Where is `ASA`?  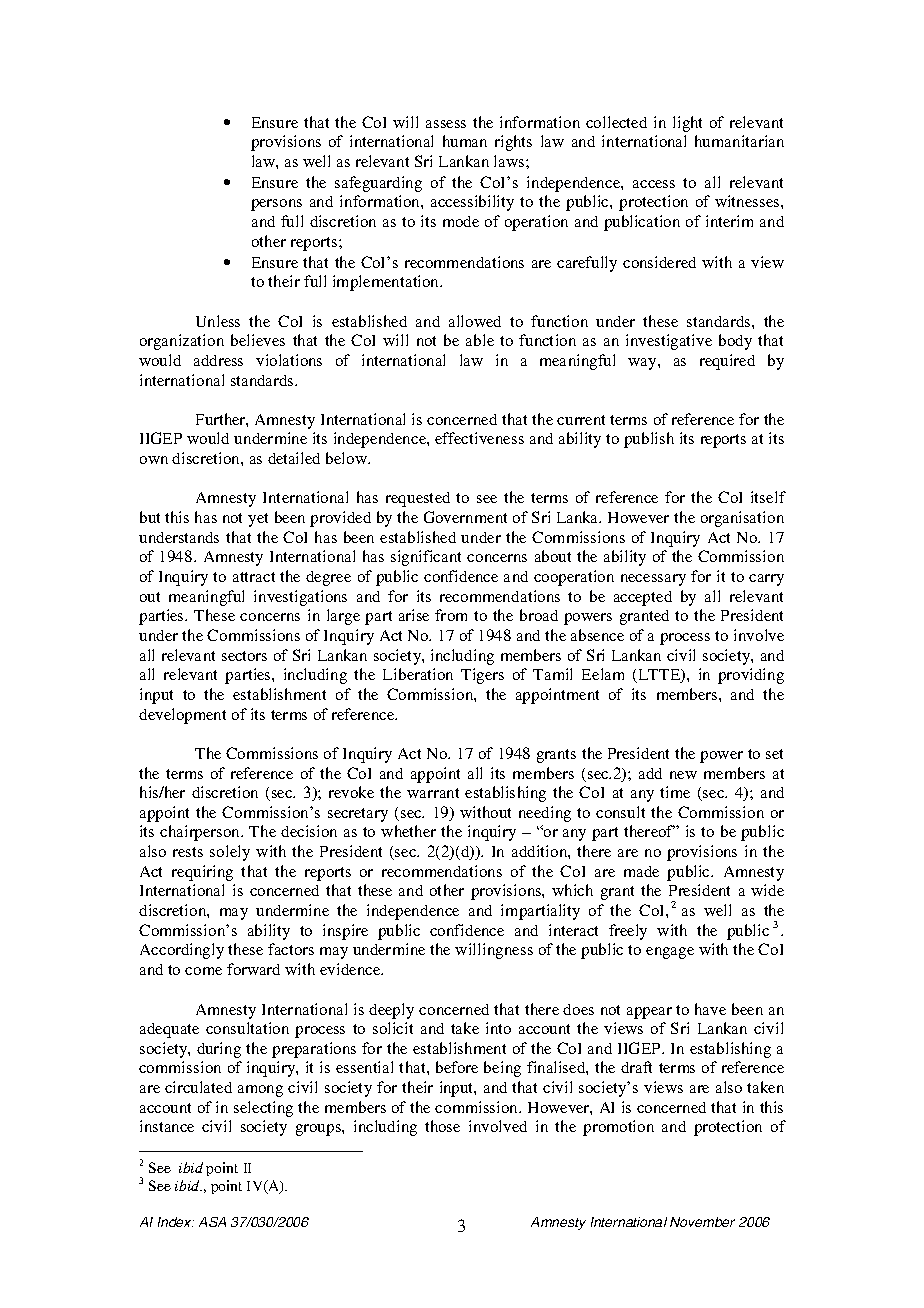
ASA is located at coordinates (212, 1222).
